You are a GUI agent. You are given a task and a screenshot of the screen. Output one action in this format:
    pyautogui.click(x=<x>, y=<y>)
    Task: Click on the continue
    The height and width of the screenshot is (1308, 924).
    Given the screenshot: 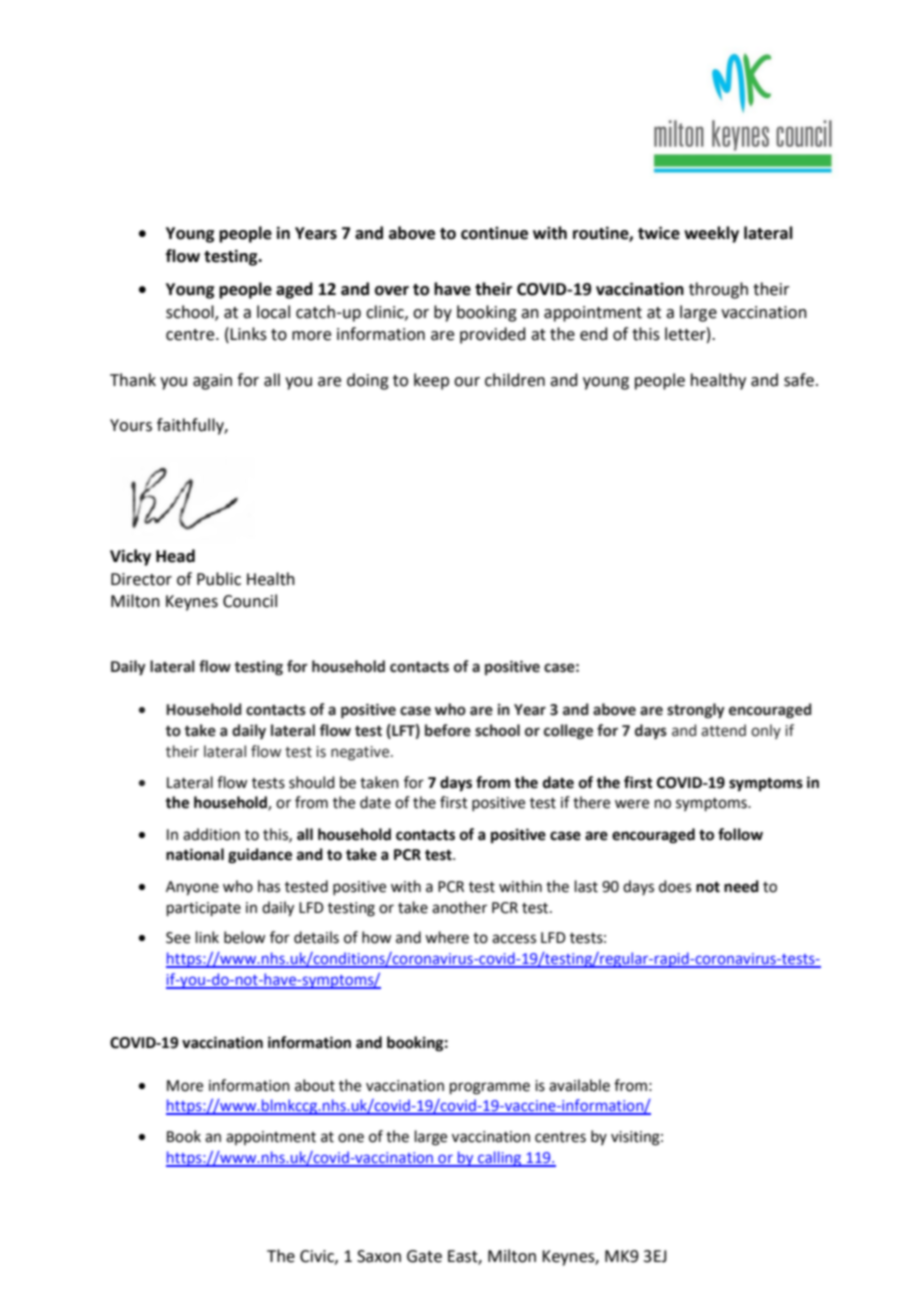 What is the action you would take?
    pyautogui.click(x=494, y=233)
